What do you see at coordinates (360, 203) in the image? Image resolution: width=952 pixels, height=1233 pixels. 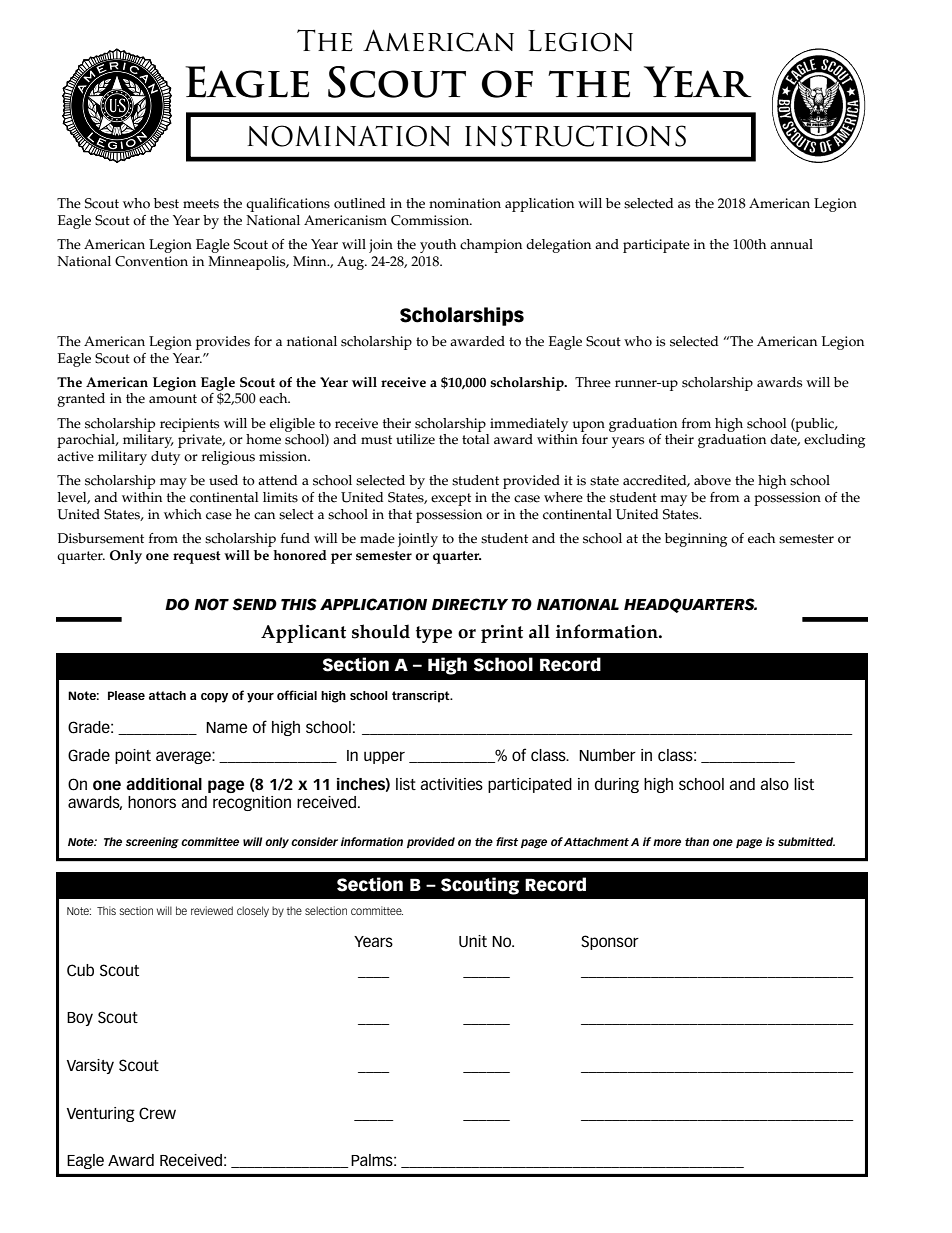 I see `outlined` at bounding box center [360, 203].
